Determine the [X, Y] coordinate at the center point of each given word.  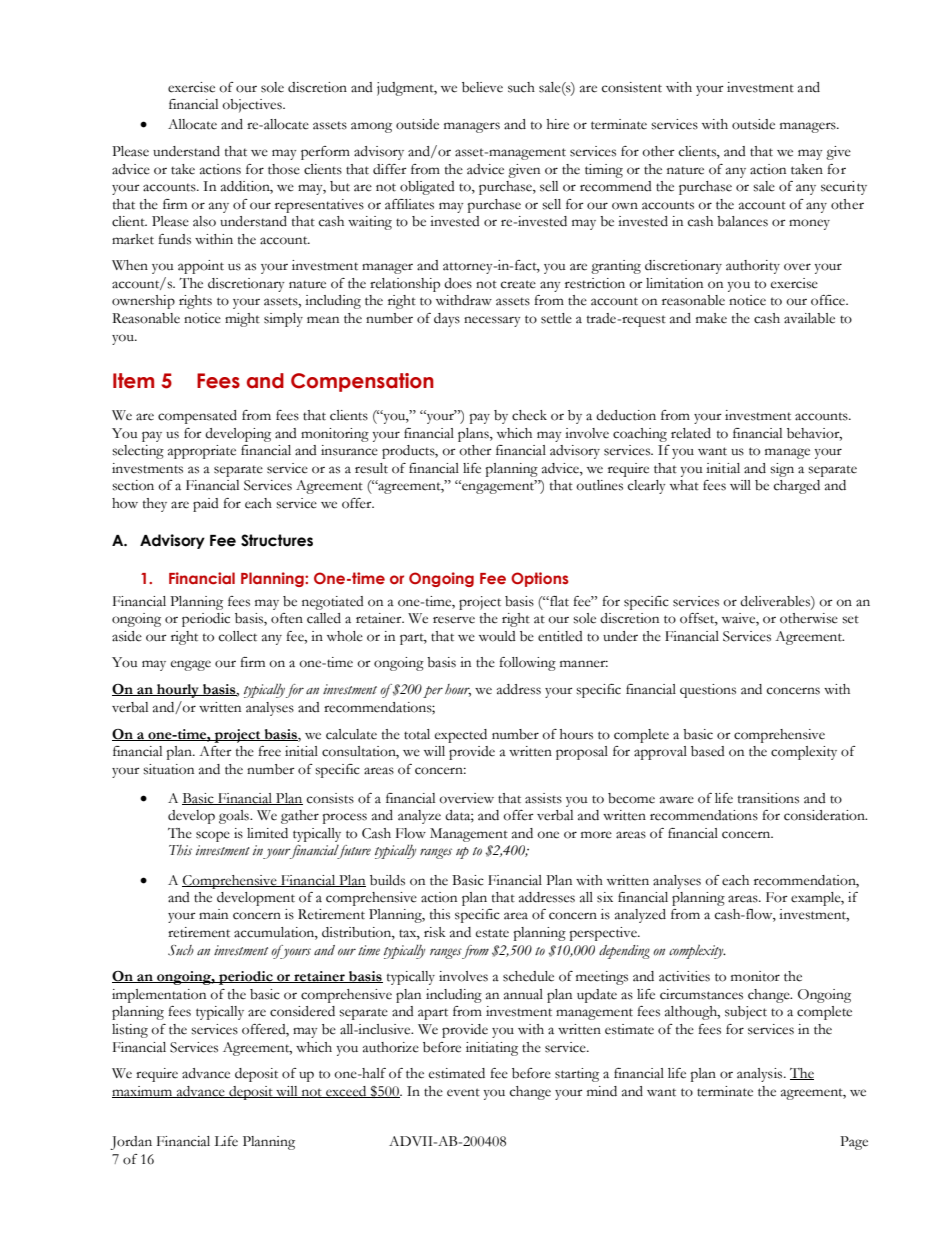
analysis [761, 1075]
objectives [253, 106]
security [844, 188]
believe [482, 87]
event [463, 1092]
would [497, 636]
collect [238, 636]
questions [708, 691]
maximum [143, 1092]
